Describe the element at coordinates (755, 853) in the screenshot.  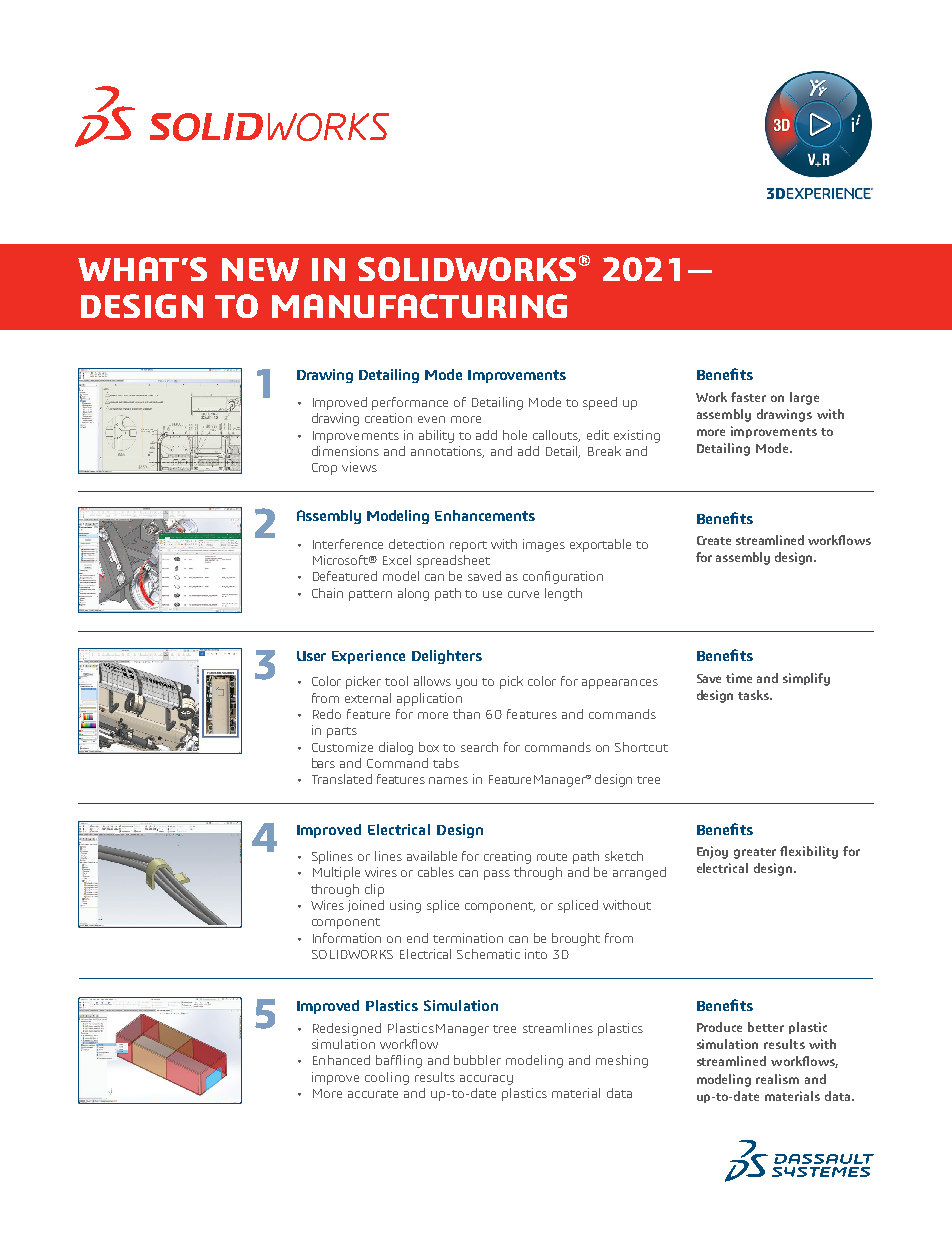
I see `greater` at that location.
